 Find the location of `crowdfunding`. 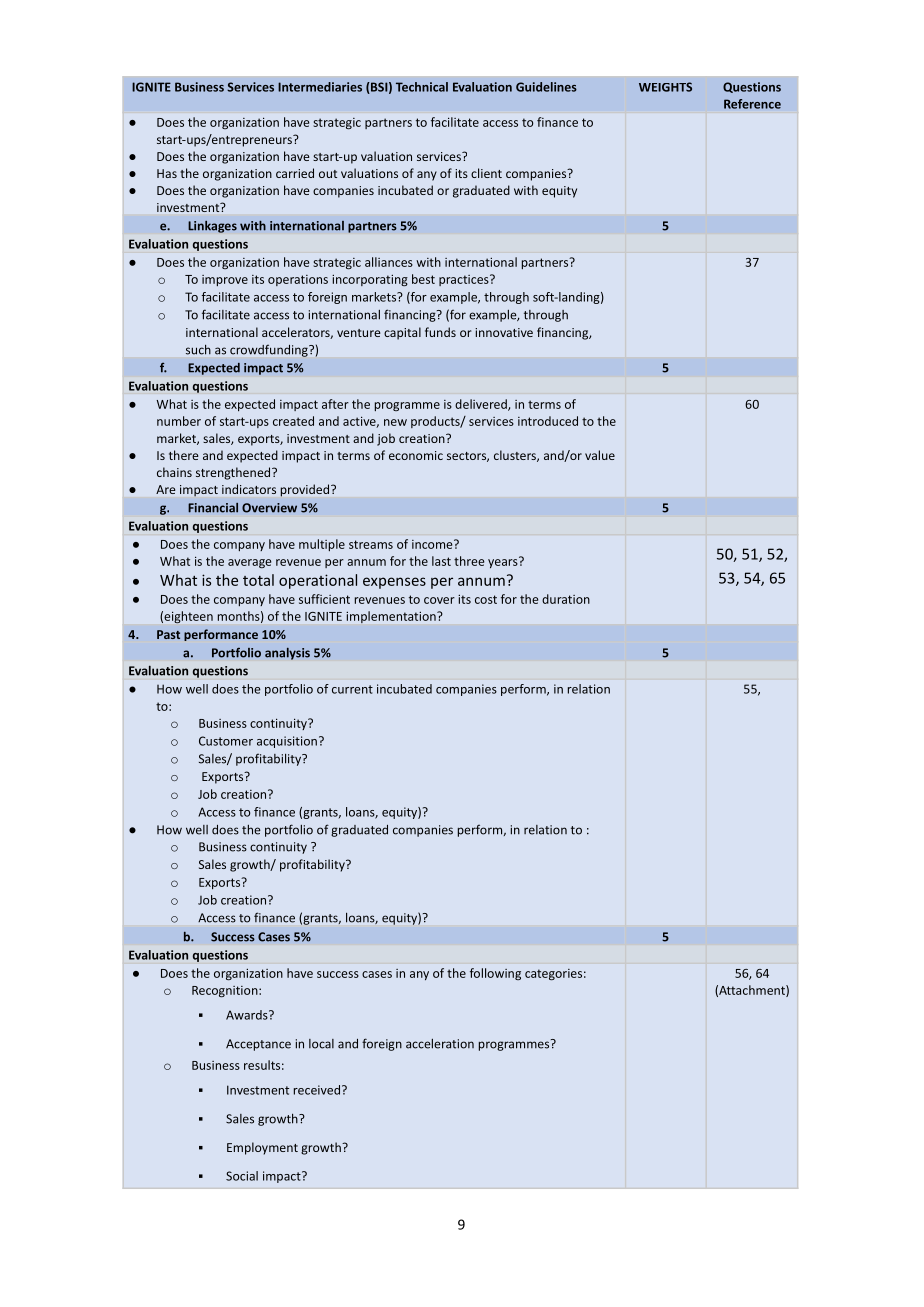

crowdfunding is located at coordinates (270, 351).
